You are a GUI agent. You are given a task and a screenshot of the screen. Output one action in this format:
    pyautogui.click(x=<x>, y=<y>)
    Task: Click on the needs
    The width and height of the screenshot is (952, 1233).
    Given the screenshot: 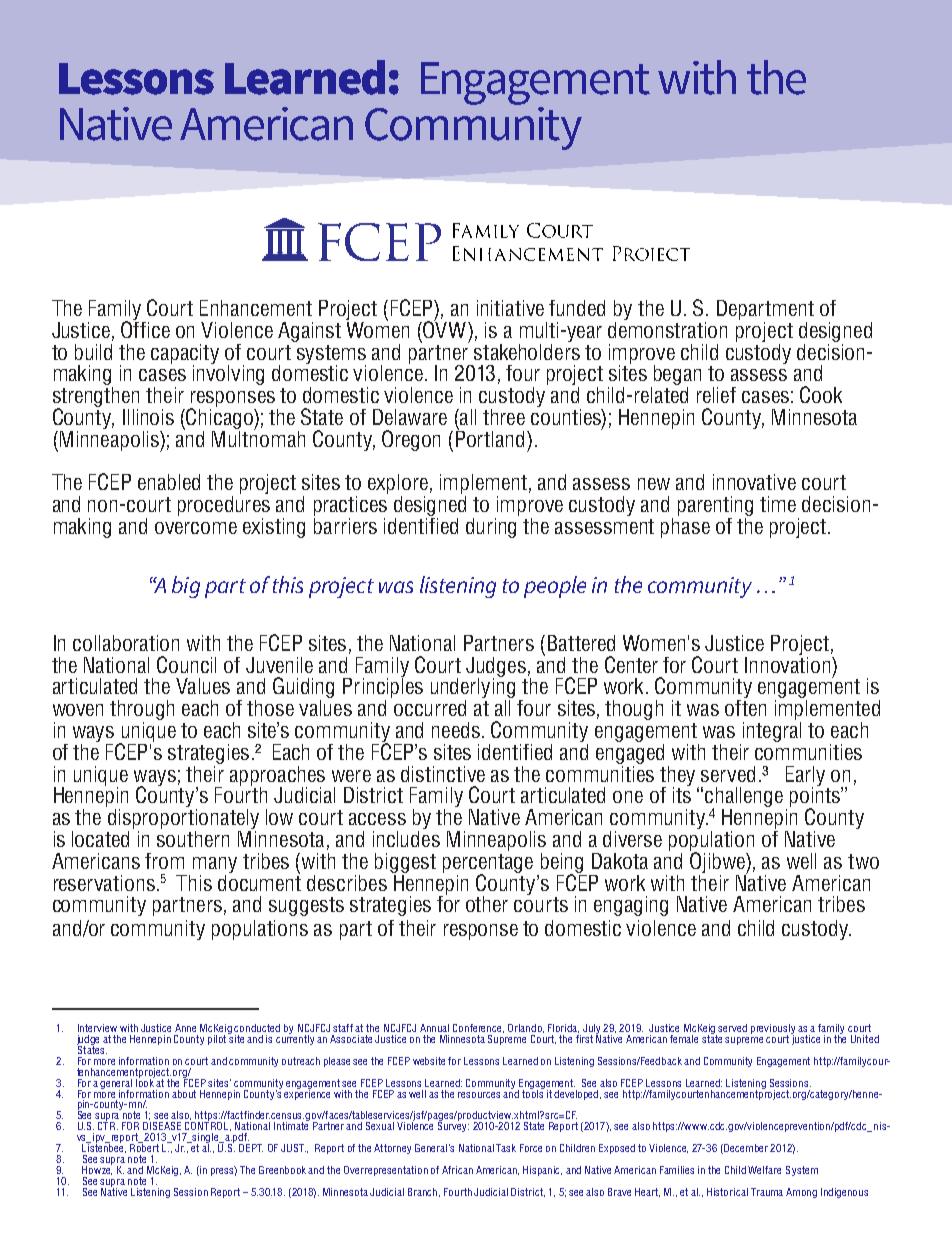 What is the action you would take?
    pyautogui.click(x=457, y=730)
